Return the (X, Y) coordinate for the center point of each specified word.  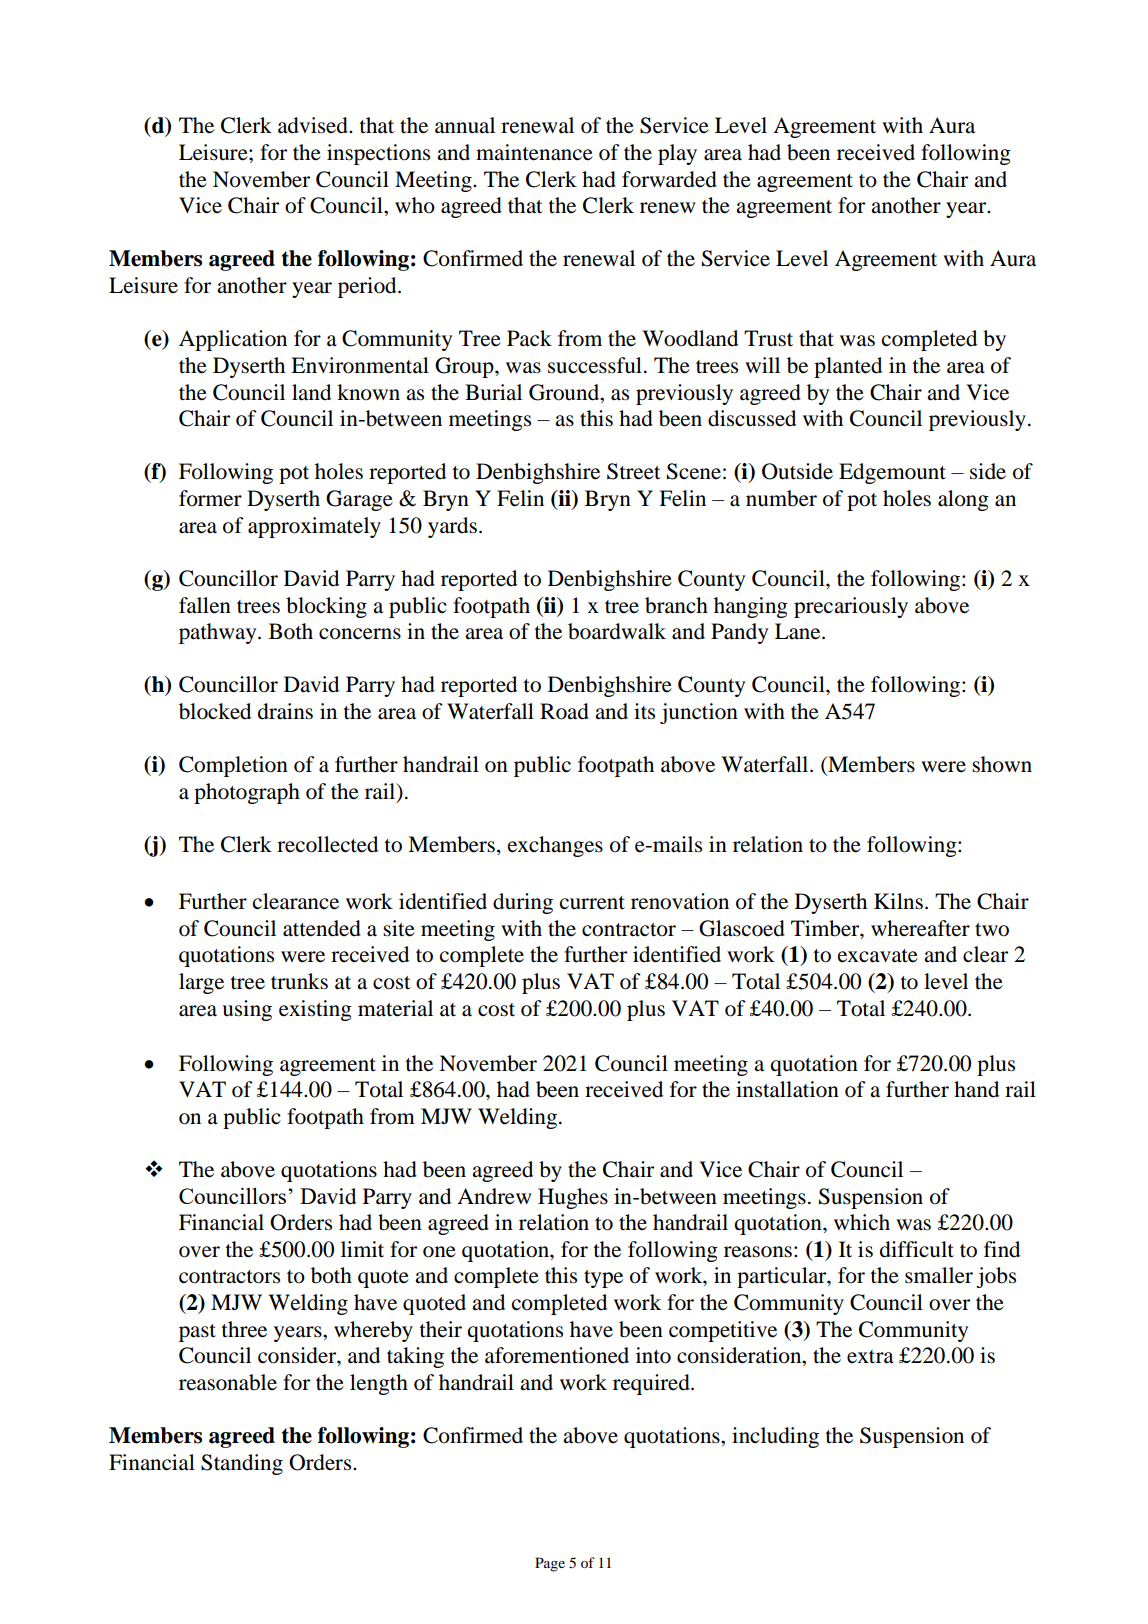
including (775, 1437)
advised (314, 125)
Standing (242, 1464)
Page (550, 1564)
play (677, 154)
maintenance (534, 152)
